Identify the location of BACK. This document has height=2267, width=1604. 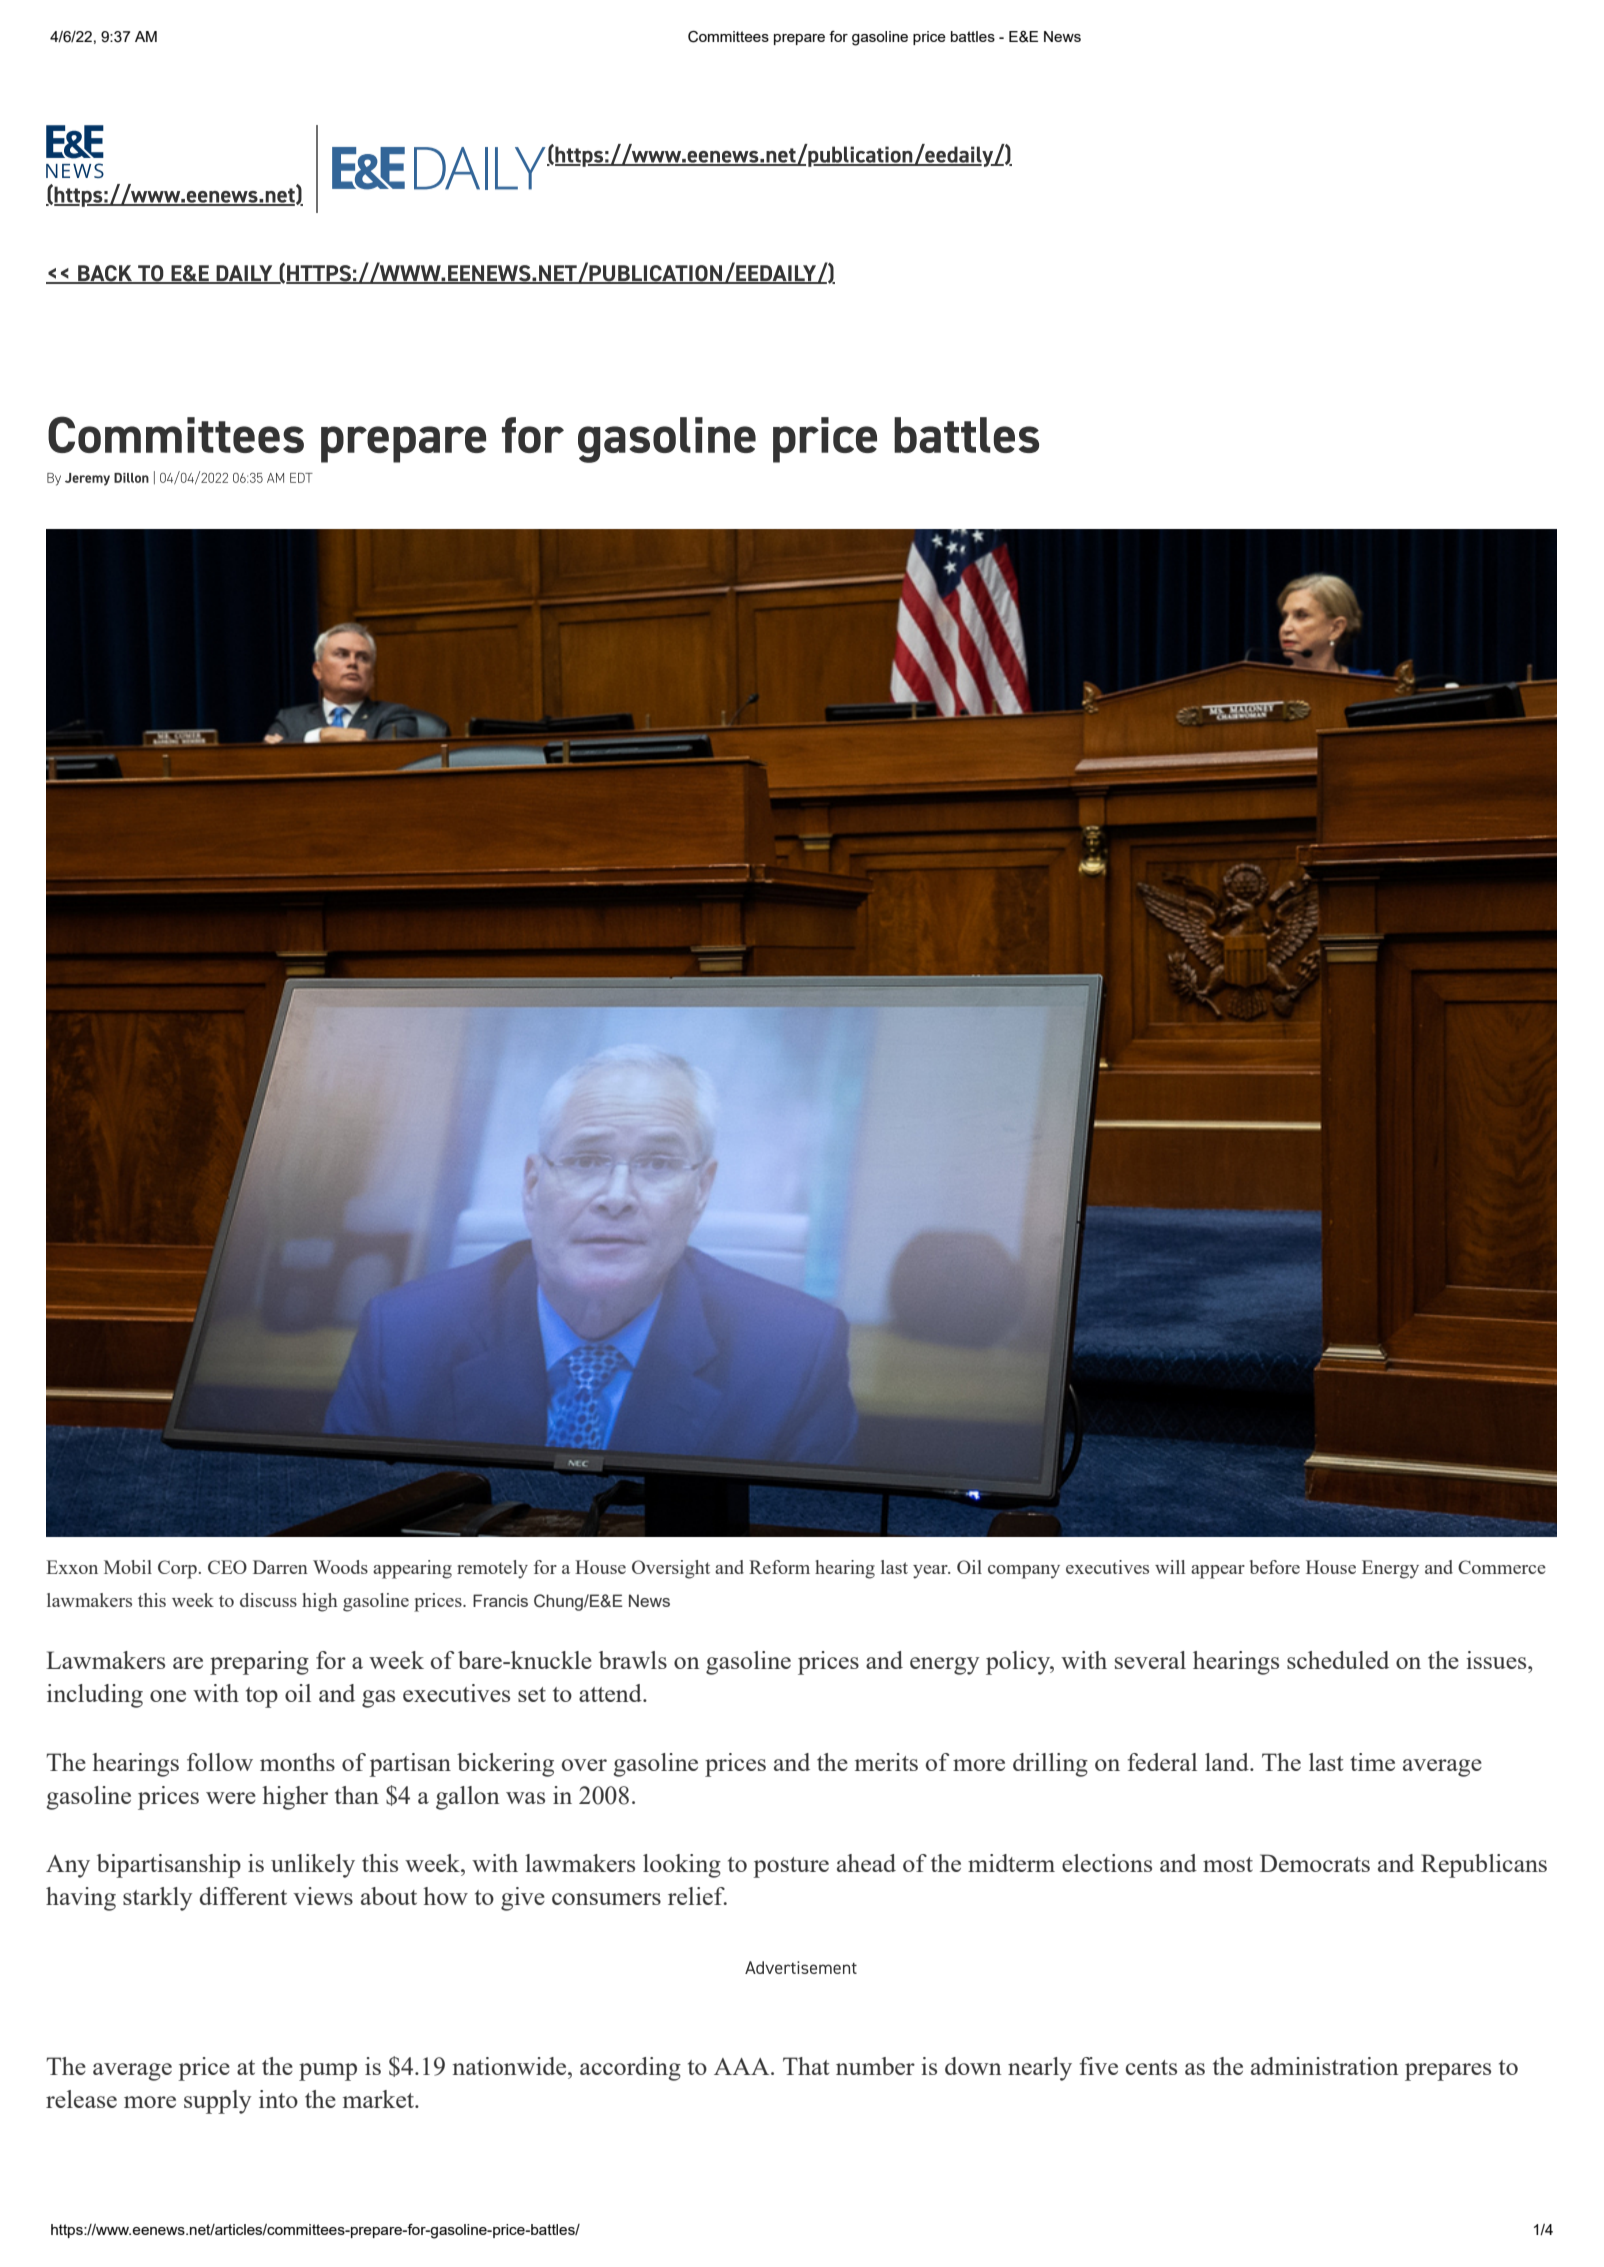
(105, 274).
